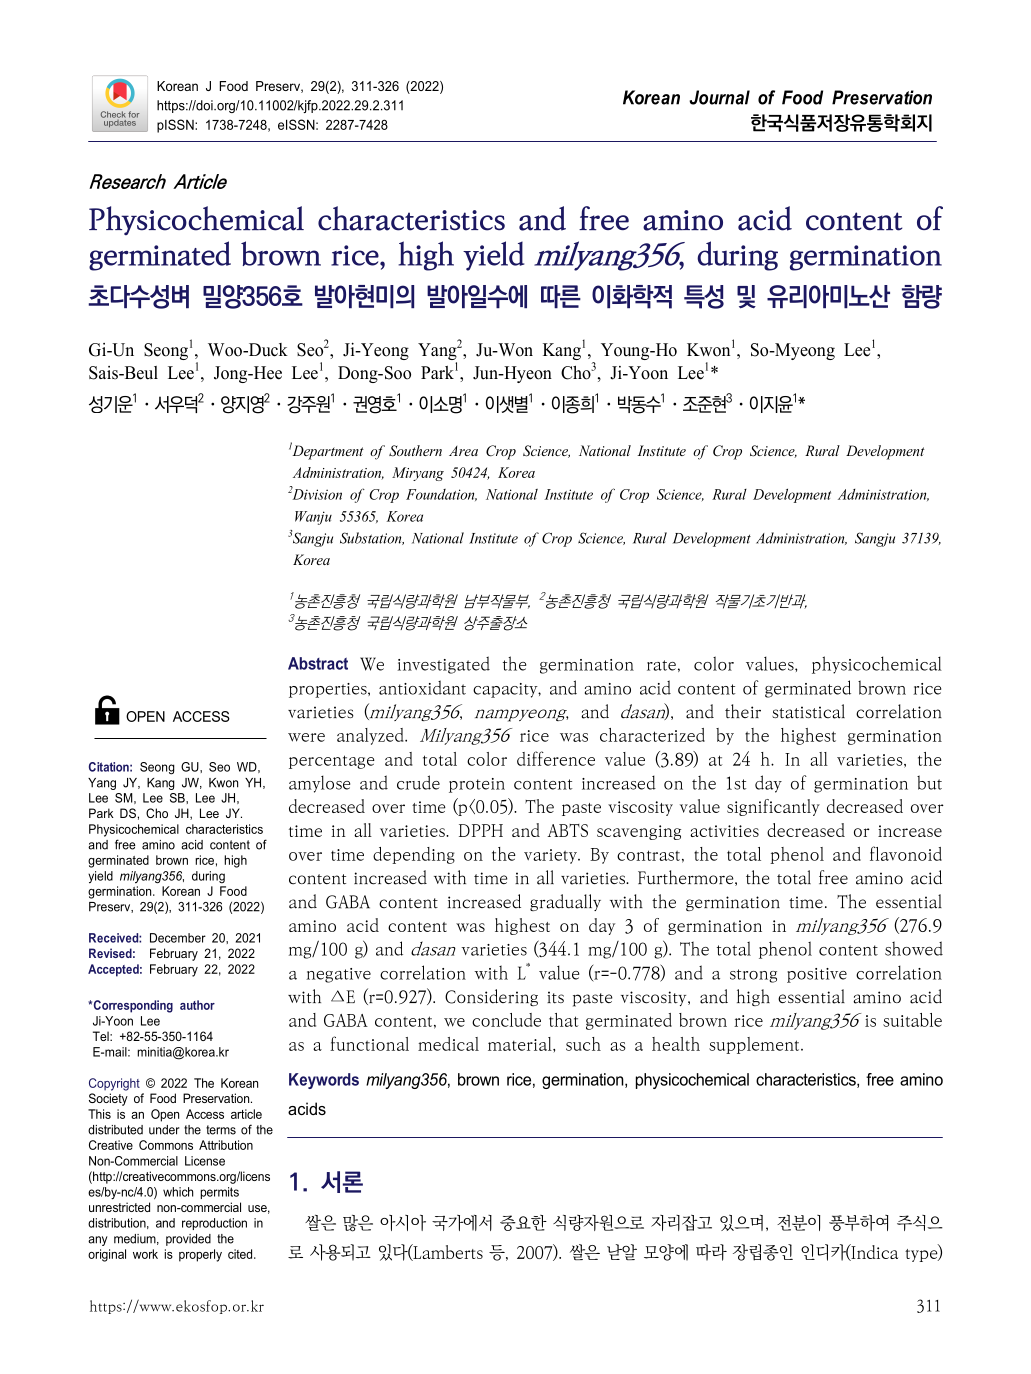 The width and height of the screenshot is (1031, 1374). I want to click on protein, so click(477, 785).
